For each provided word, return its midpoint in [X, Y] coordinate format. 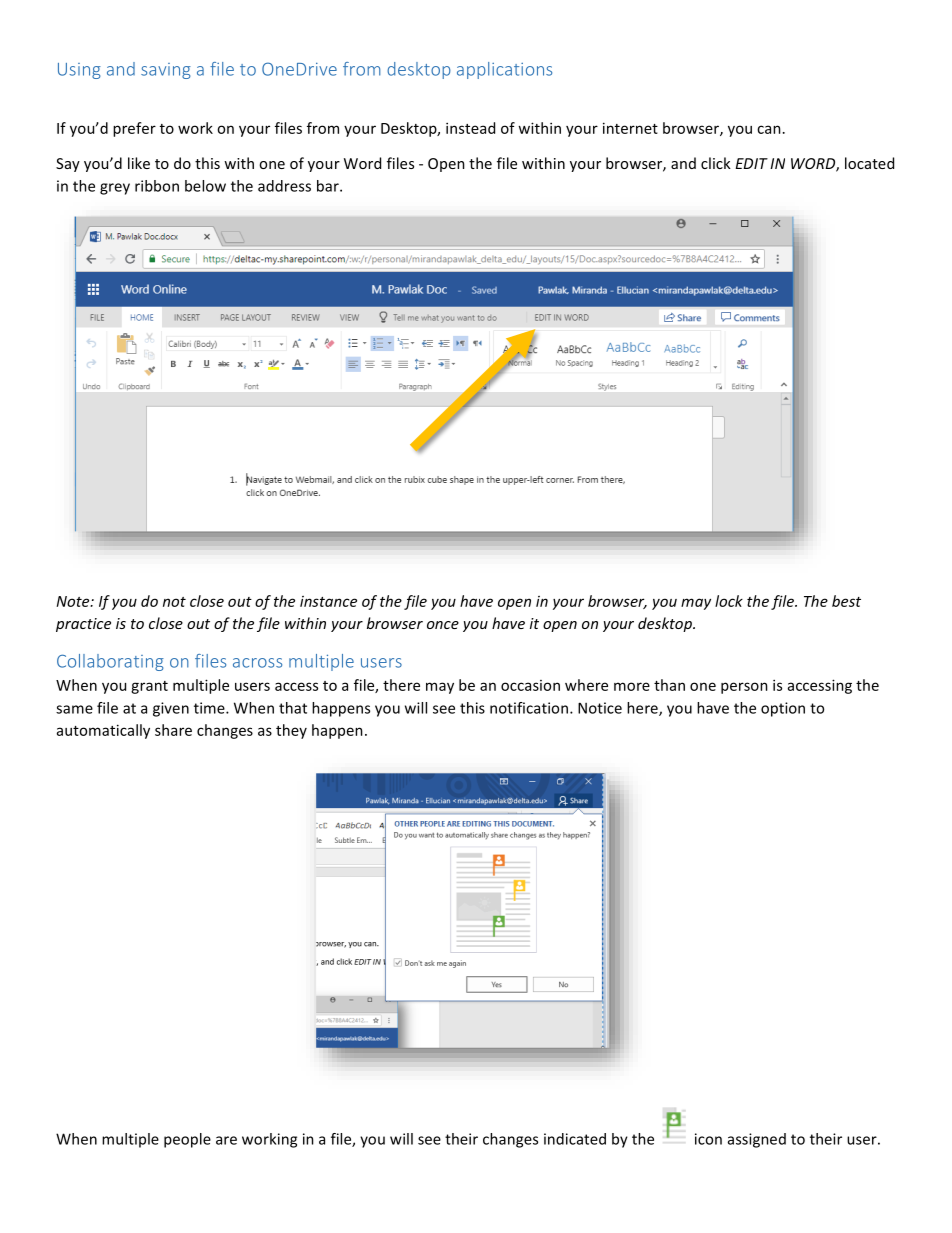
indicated [575, 1139]
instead [470, 128]
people [187, 1140]
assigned [757, 1140]
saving [166, 71]
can [769, 129]
